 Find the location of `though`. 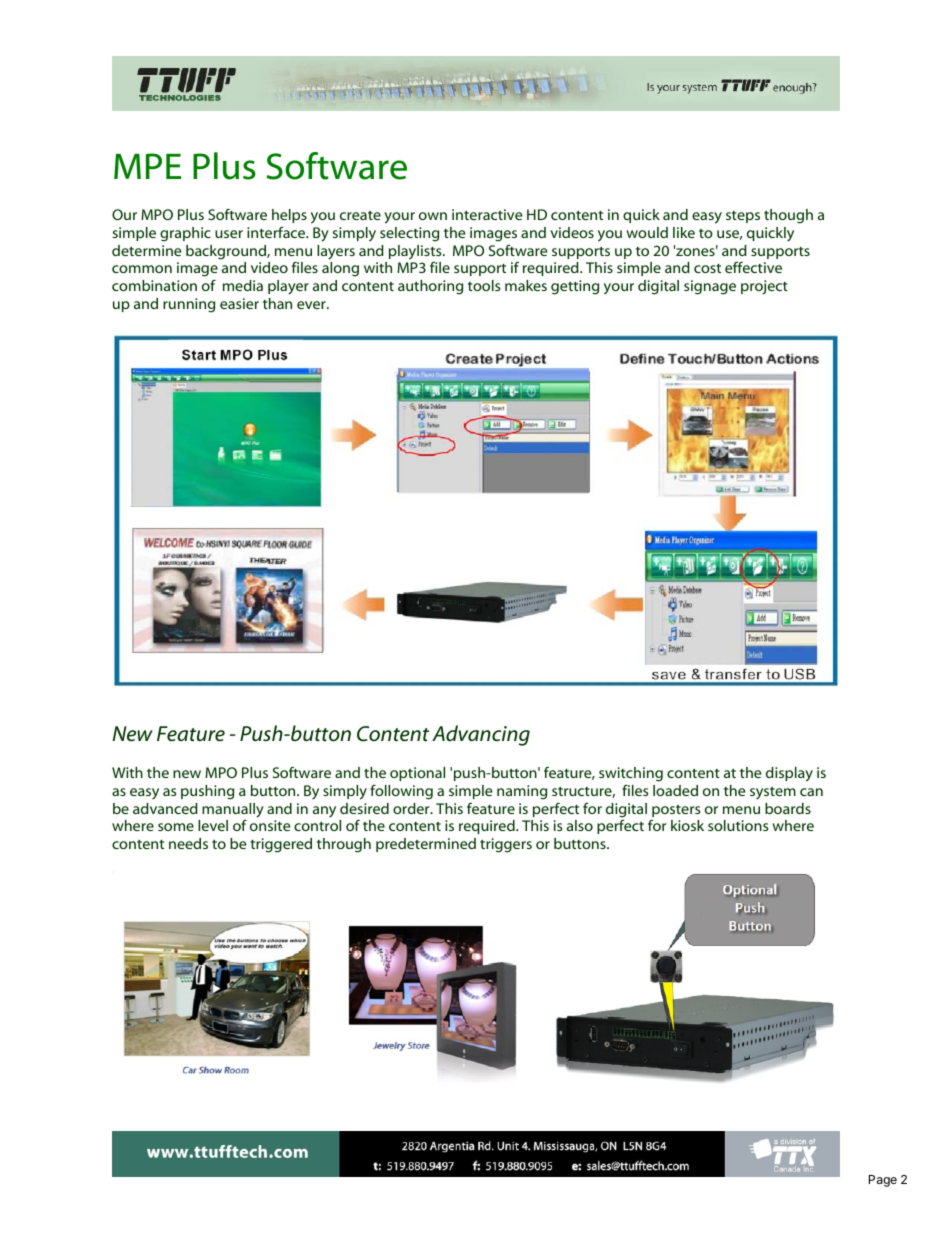

though is located at coordinates (788, 216).
